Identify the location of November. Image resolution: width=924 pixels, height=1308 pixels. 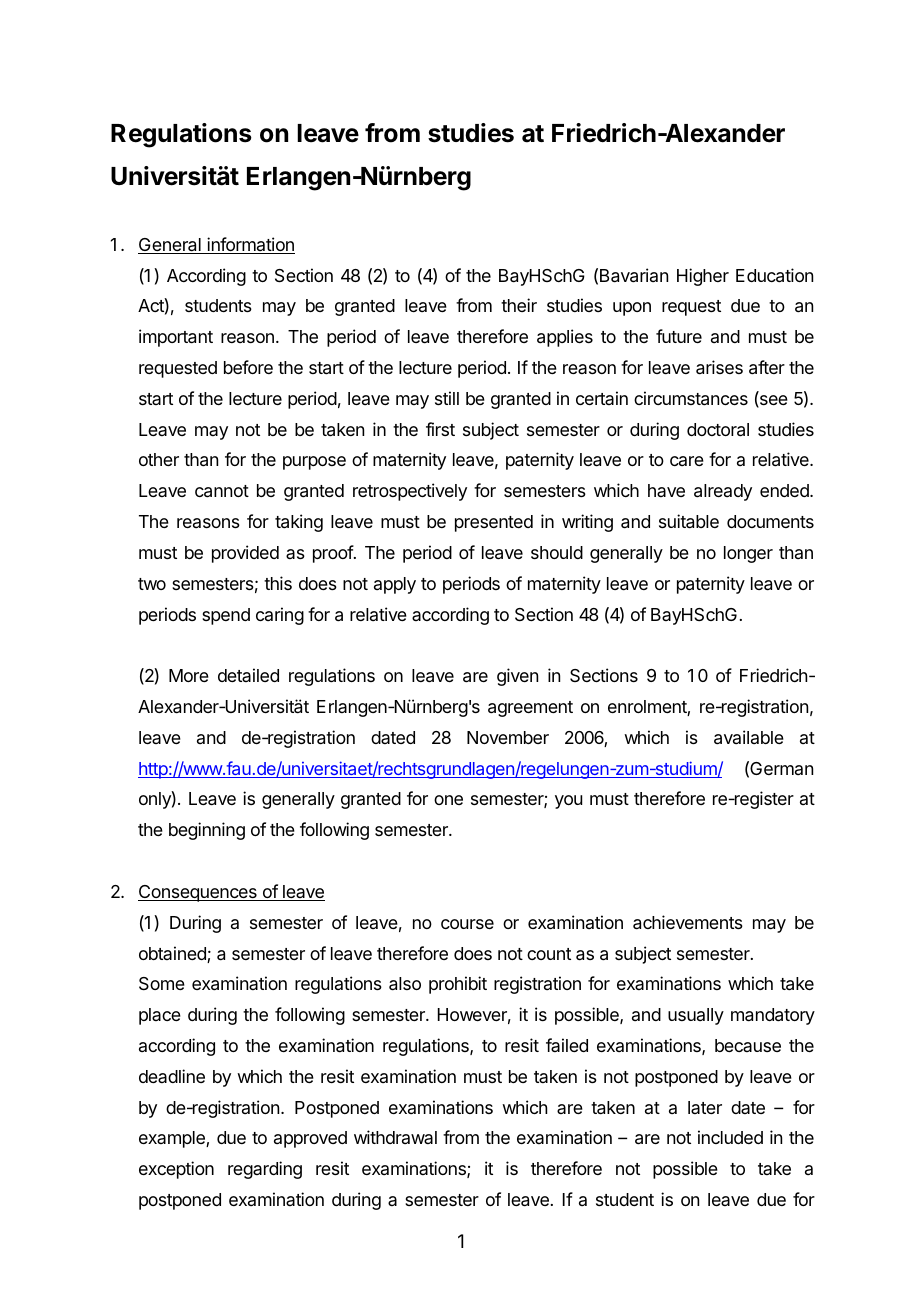
(508, 737).
